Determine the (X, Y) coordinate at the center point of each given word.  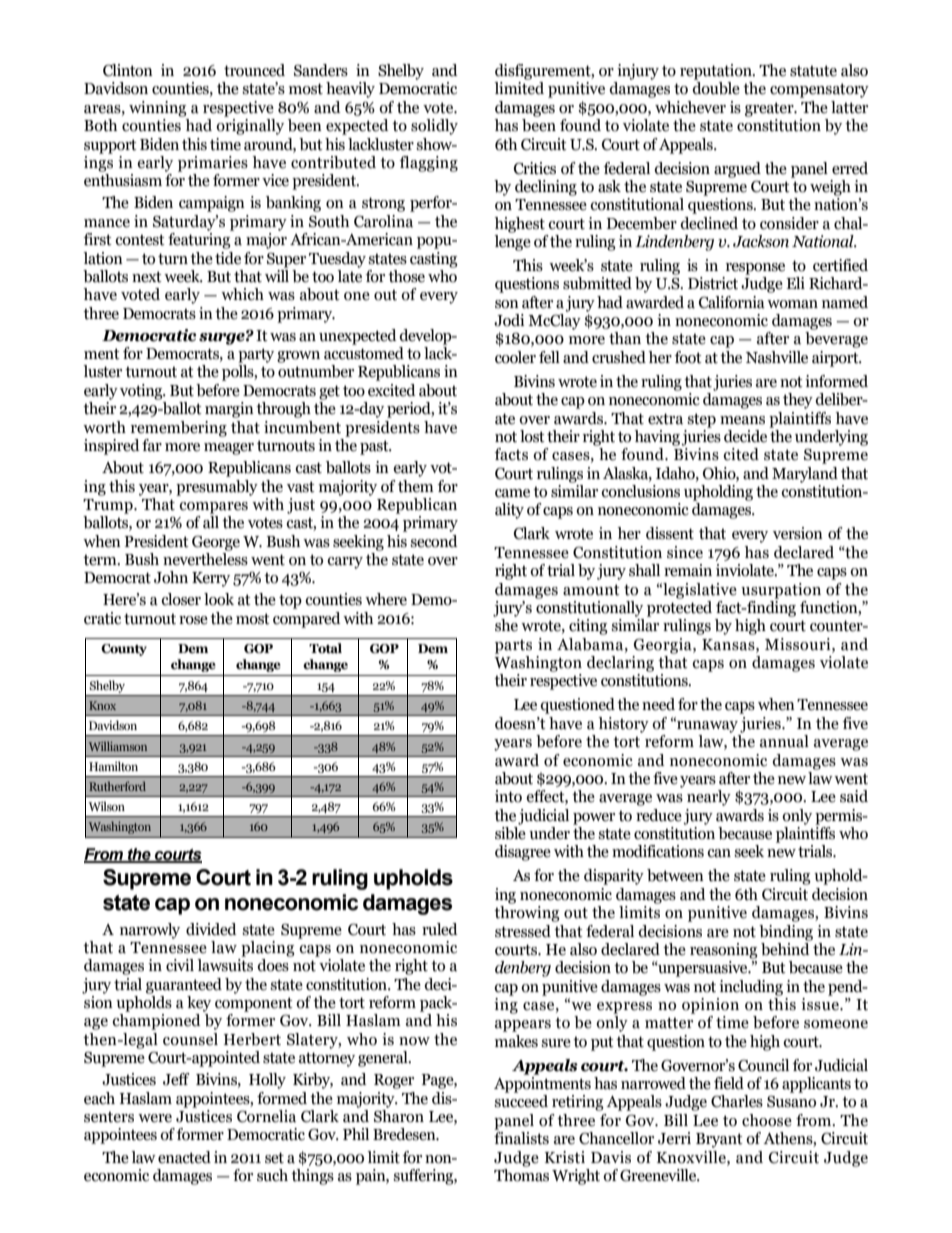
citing (588, 627)
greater (770, 109)
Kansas (729, 645)
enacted (184, 1157)
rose (193, 620)
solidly (434, 127)
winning (158, 109)
